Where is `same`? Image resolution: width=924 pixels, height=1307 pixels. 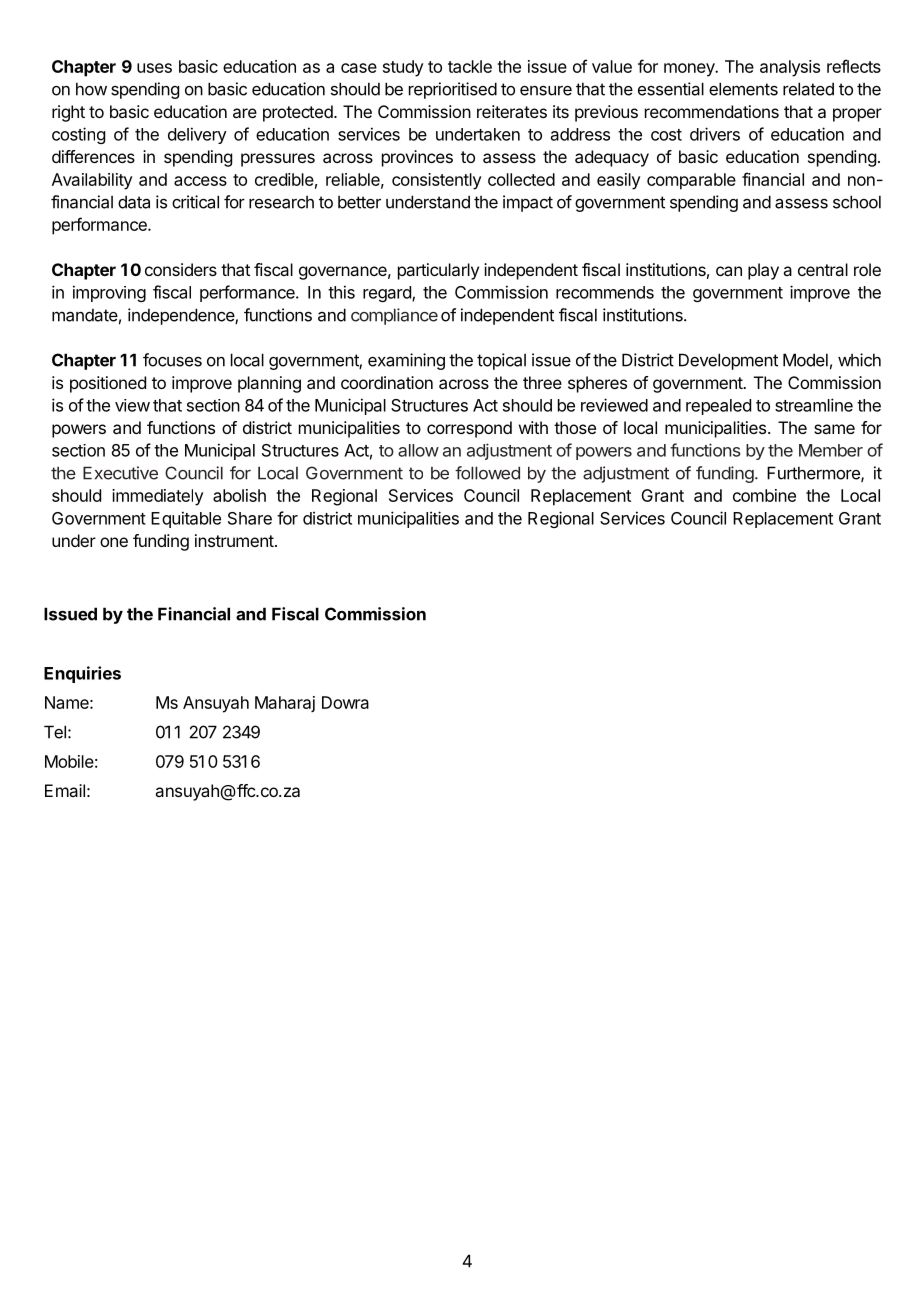
same is located at coordinates (834, 429).
